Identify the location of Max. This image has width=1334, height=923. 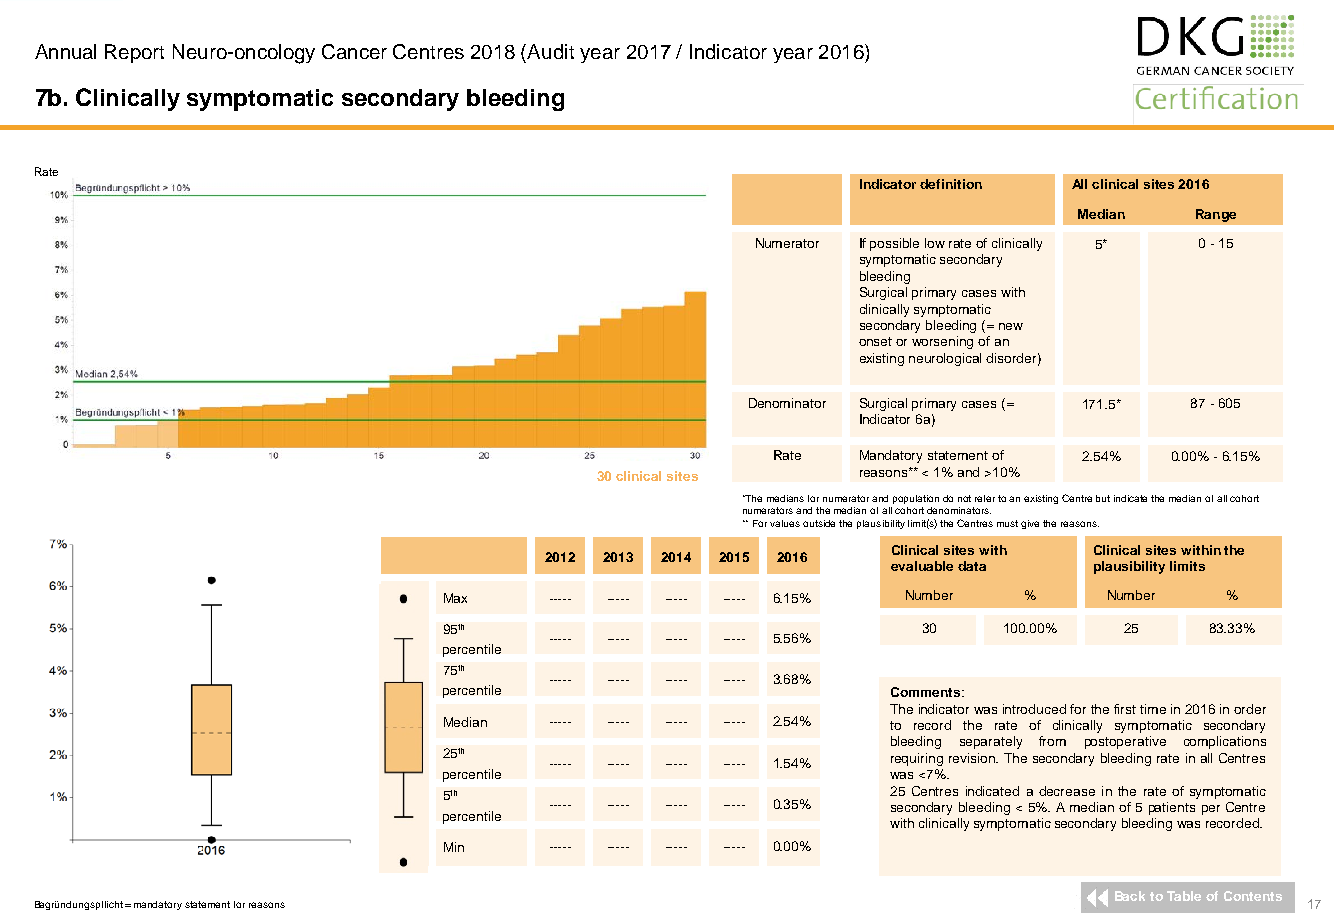
(455, 598).
